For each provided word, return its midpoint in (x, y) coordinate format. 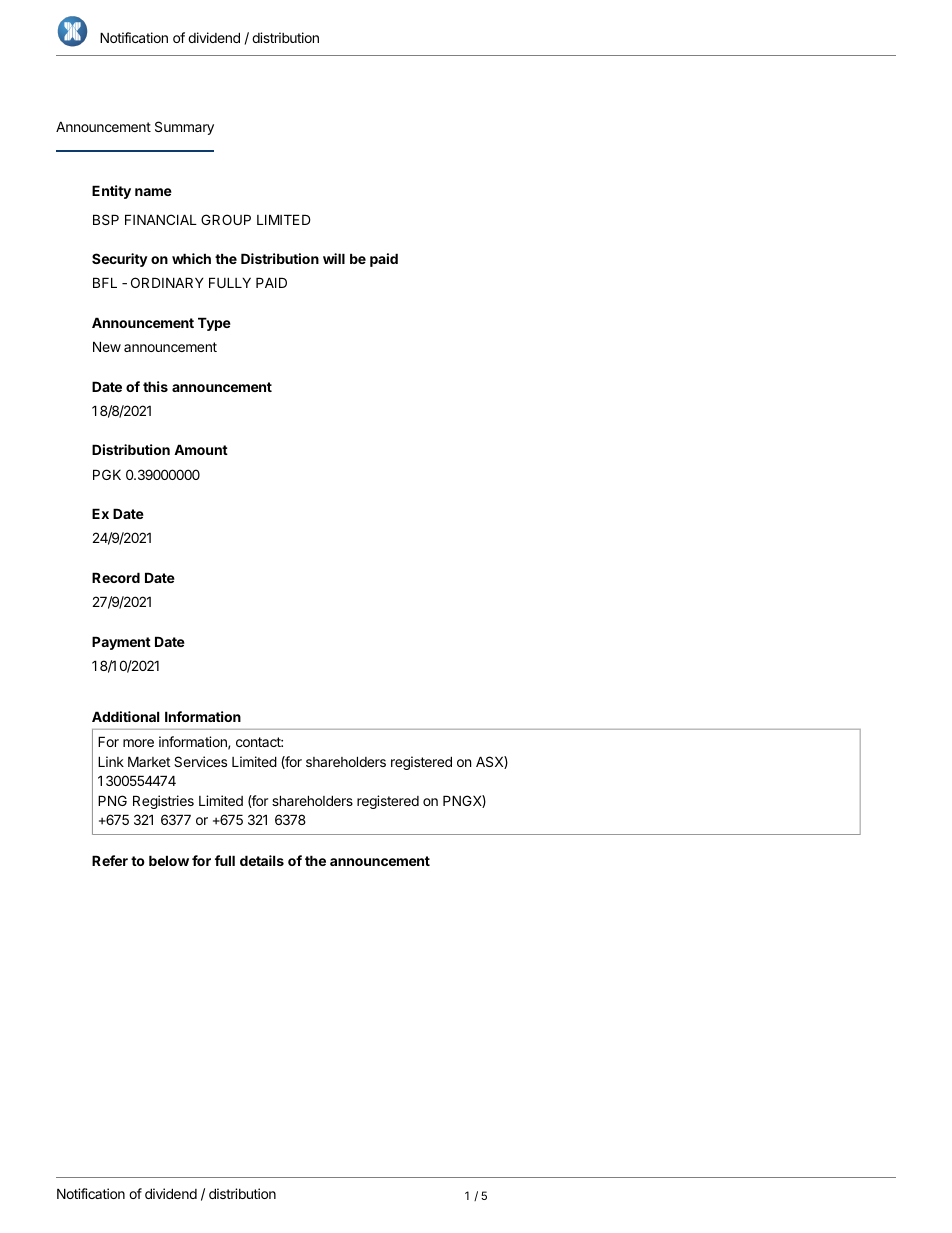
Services (200, 761)
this (155, 386)
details (262, 860)
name (153, 192)
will (334, 258)
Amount (201, 449)
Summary (184, 128)
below (169, 860)
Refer (110, 860)
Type (214, 324)
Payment (121, 643)
